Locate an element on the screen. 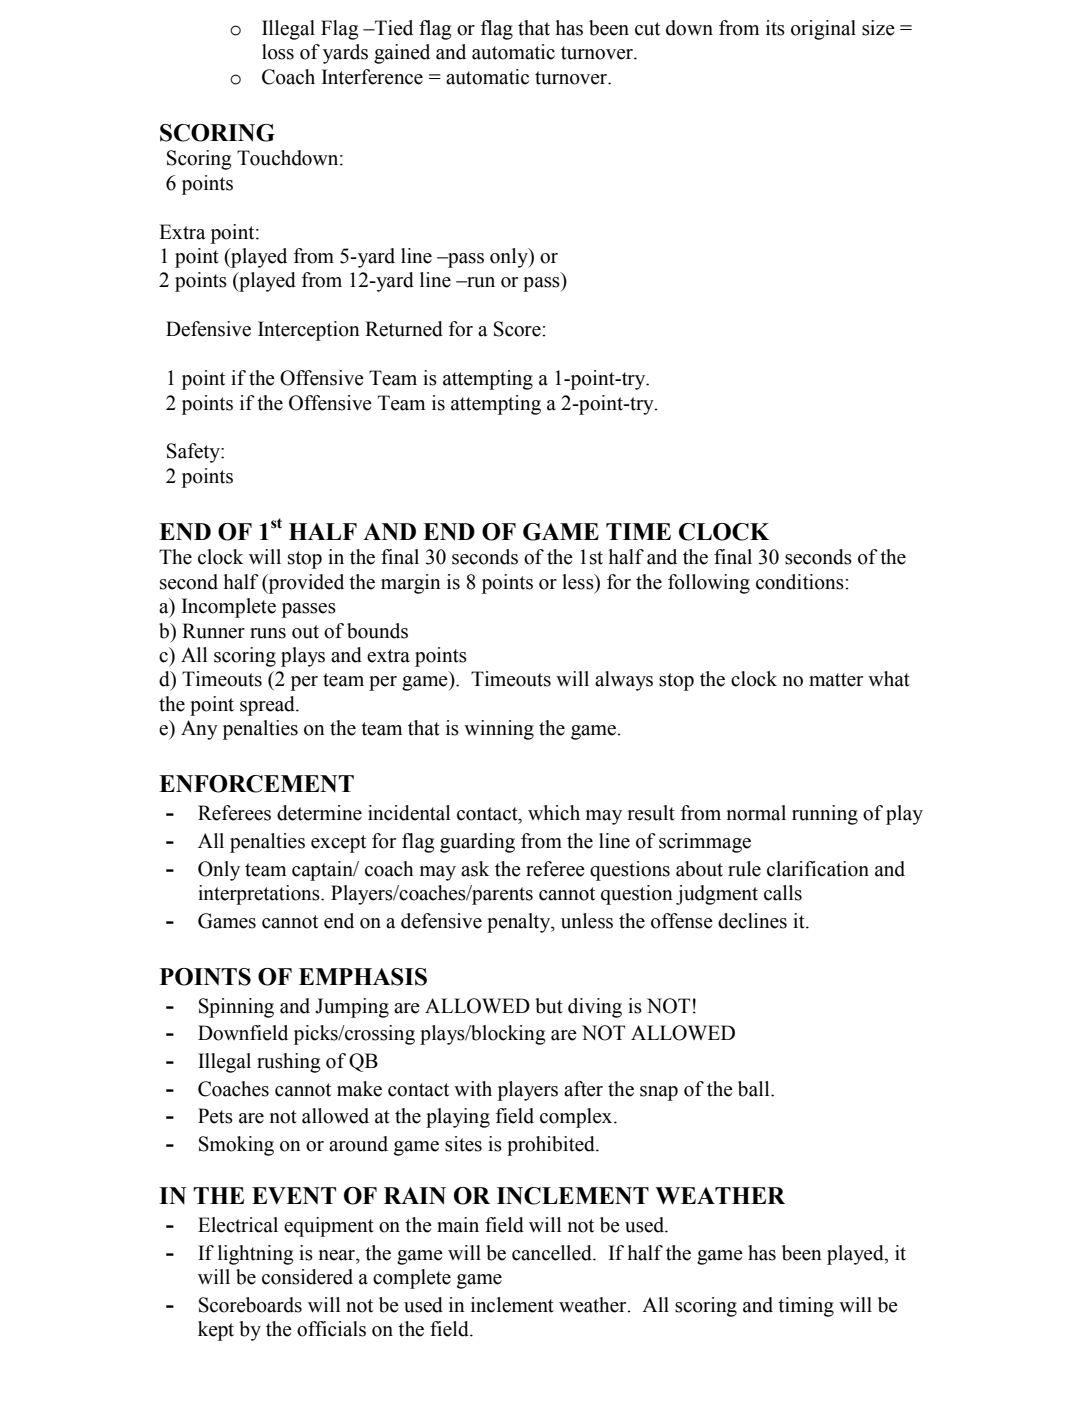 The width and height of the screenshot is (1083, 1402). timing is located at coordinates (806, 1307).
